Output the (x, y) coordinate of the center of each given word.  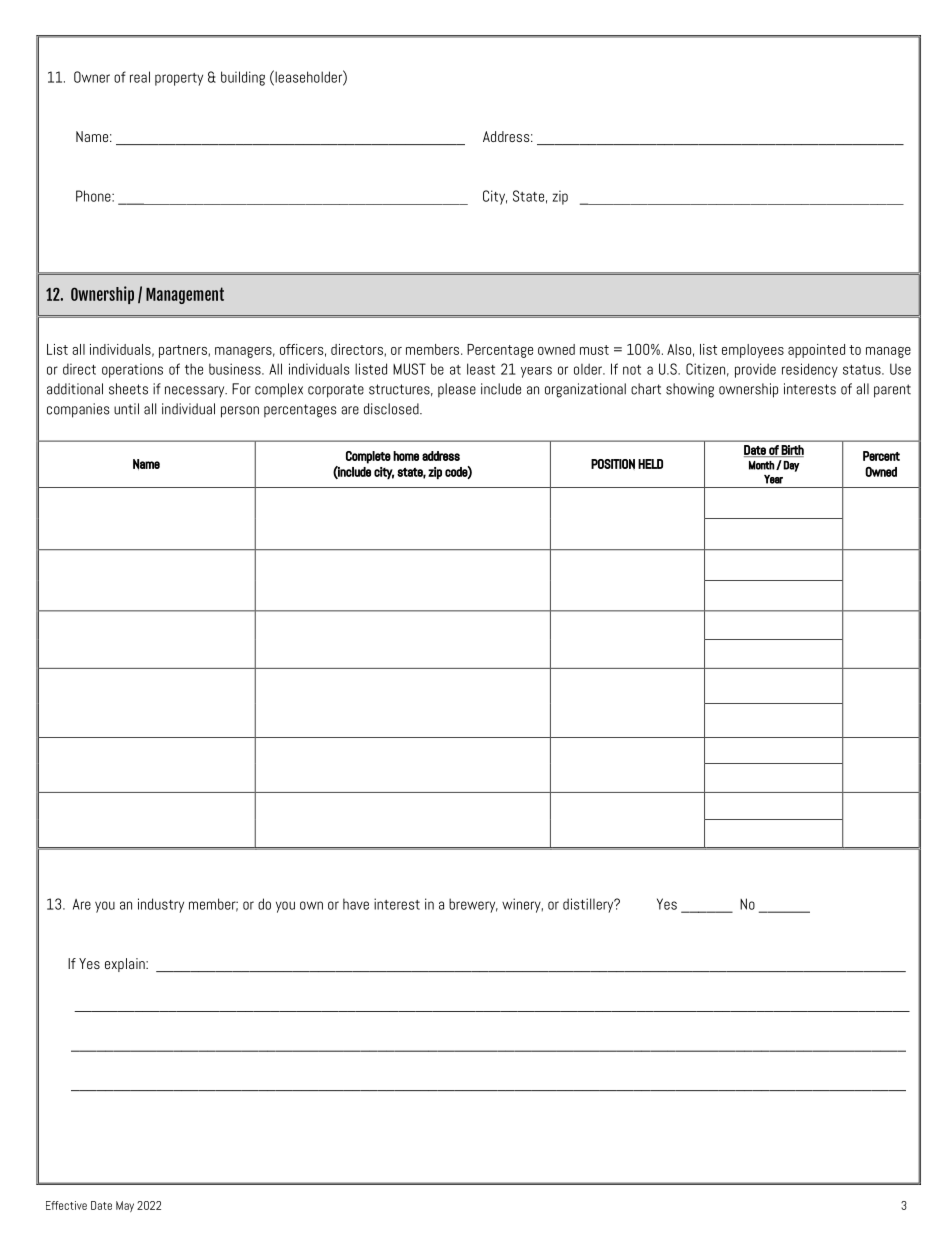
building (243, 78)
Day (791, 466)
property (179, 79)
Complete (368, 457)
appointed (816, 351)
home (406, 456)
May (125, 1206)
